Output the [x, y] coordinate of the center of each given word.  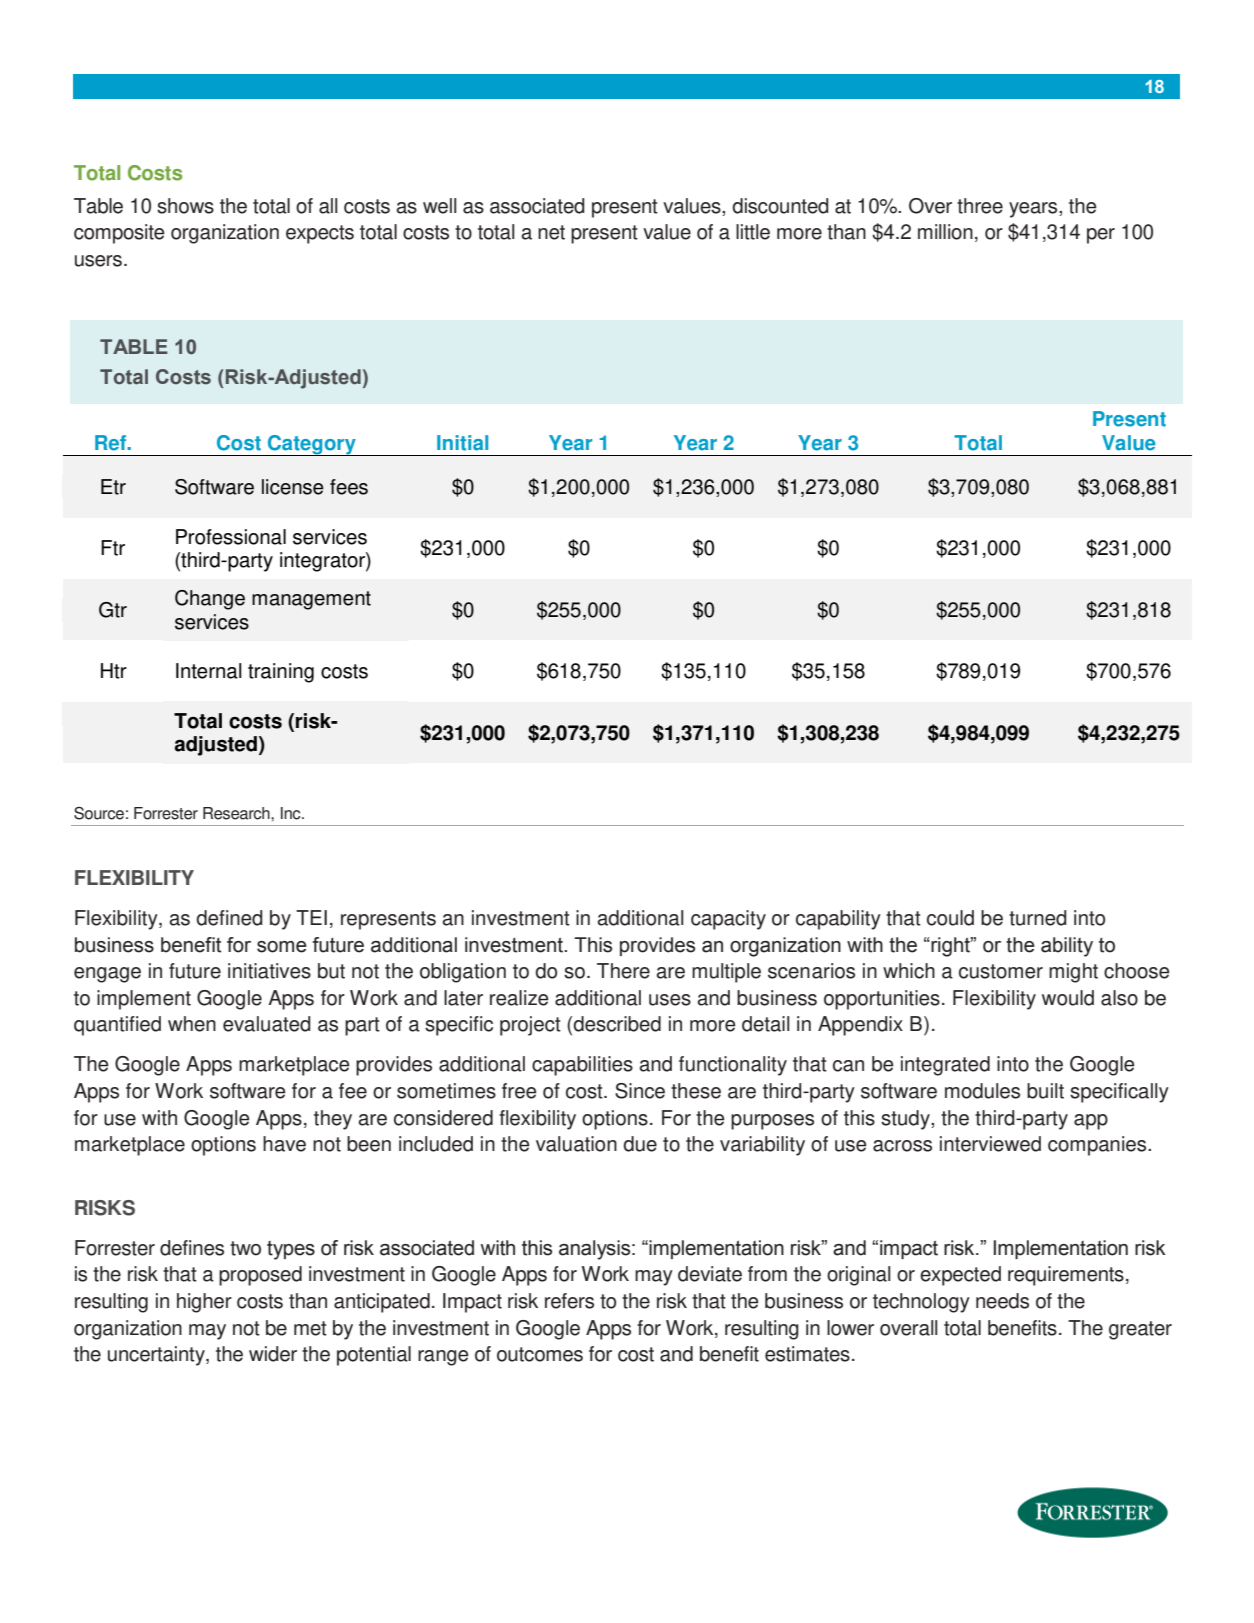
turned [1038, 918]
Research [237, 813]
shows [185, 206]
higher [204, 1303]
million [945, 232]
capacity [728, 920]
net [551, 232]
